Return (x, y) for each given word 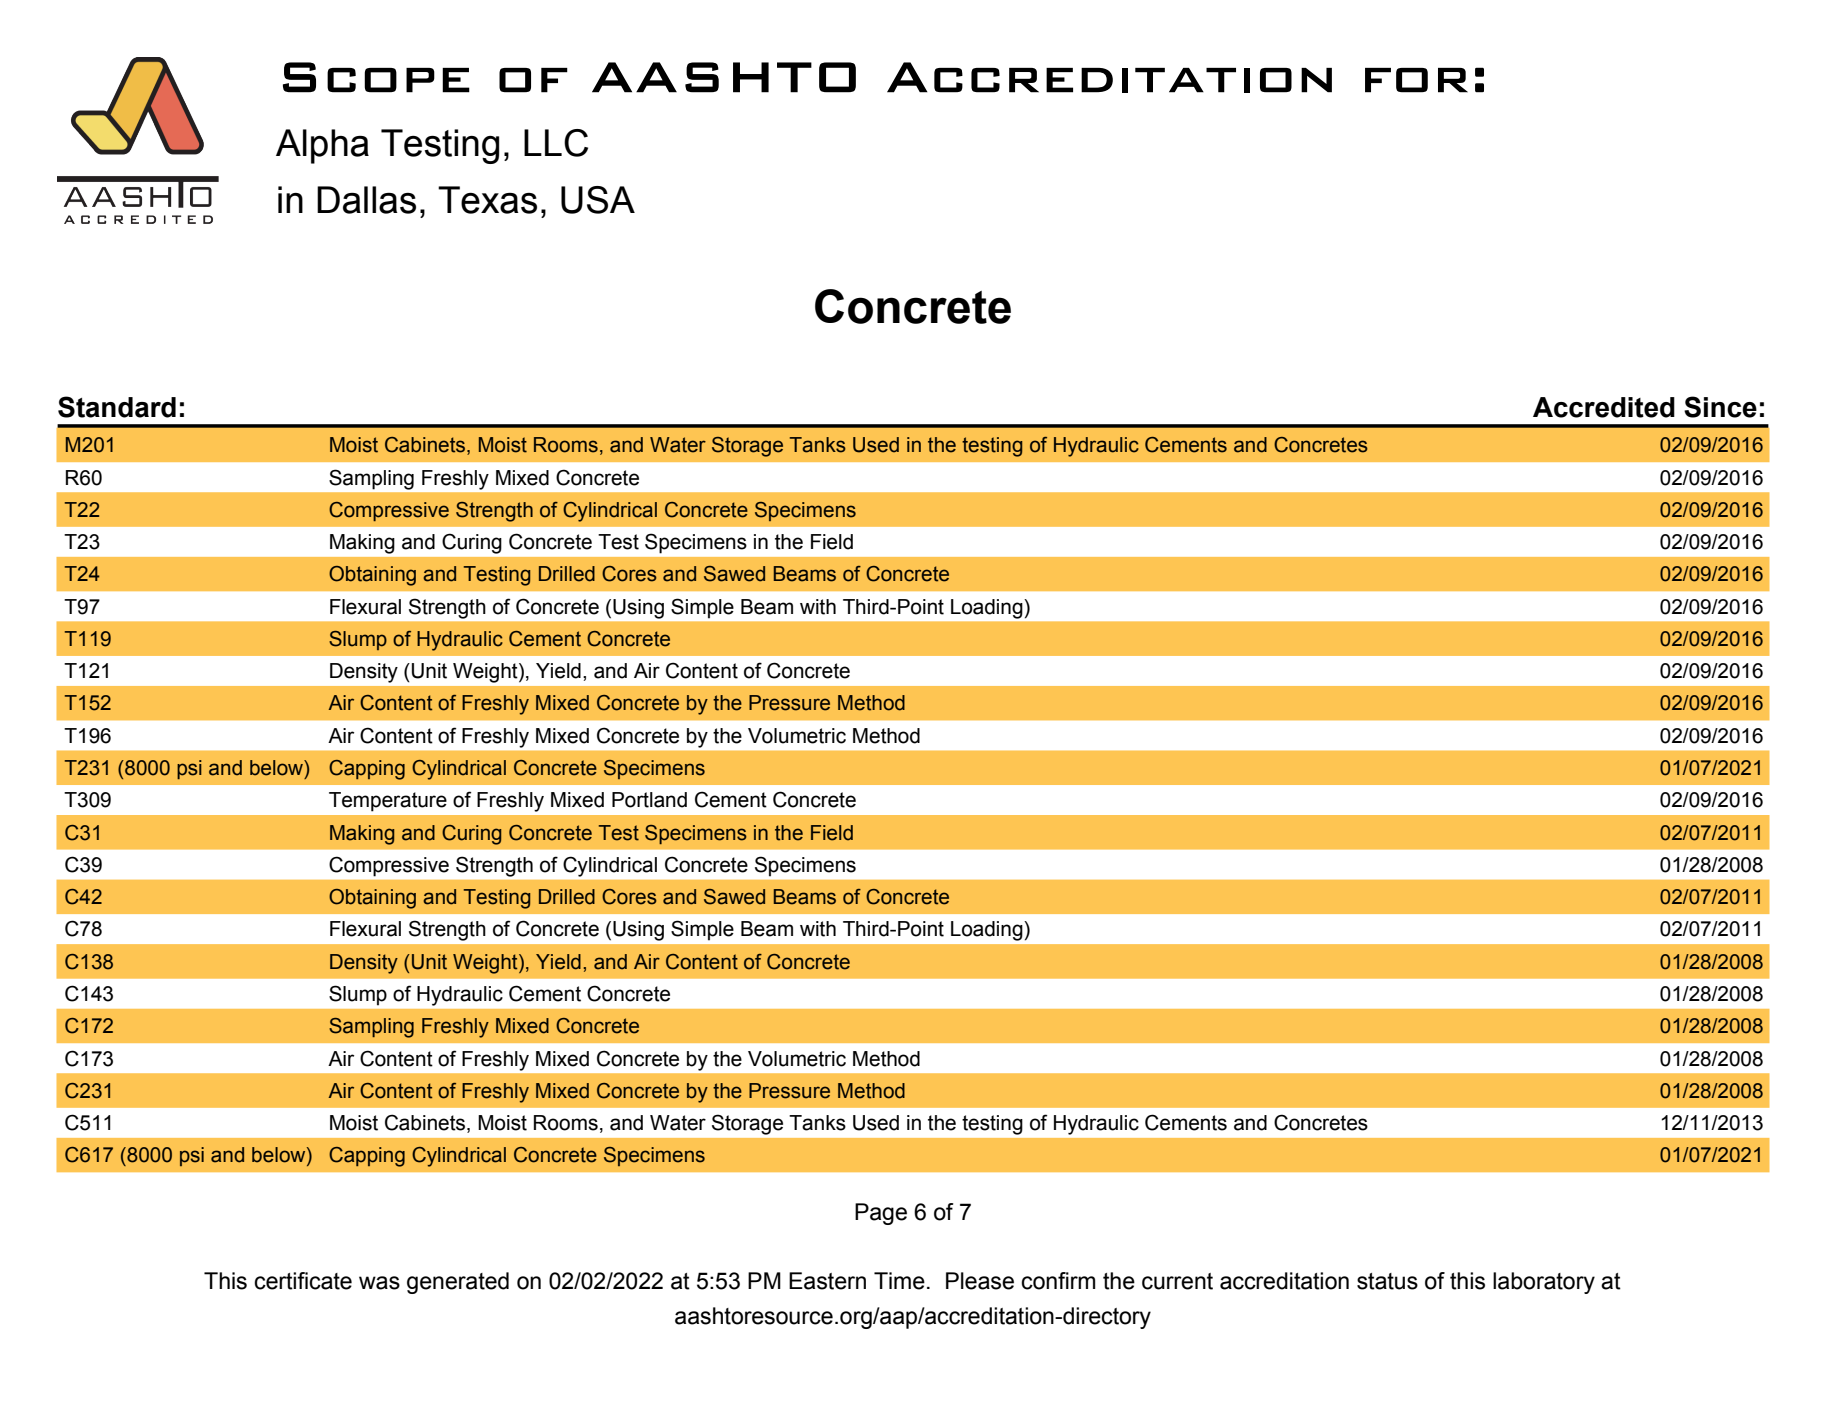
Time (899, 1281)
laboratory (1544, 1283)
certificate (303, 1281)
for (1416, 80)
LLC (556, 143)
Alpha (322, 146)
